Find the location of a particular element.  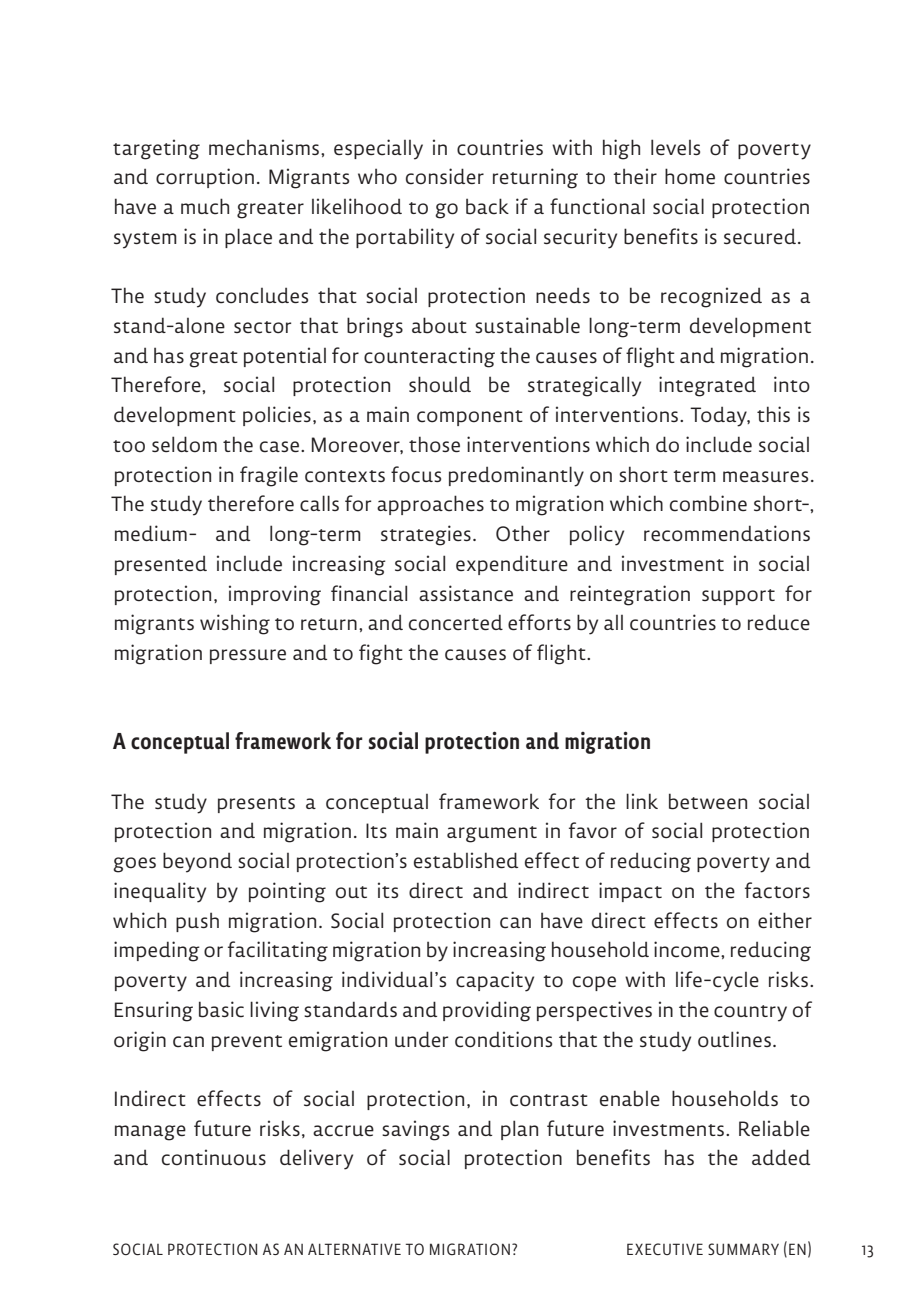

home is located at coordinates (690, 176).
